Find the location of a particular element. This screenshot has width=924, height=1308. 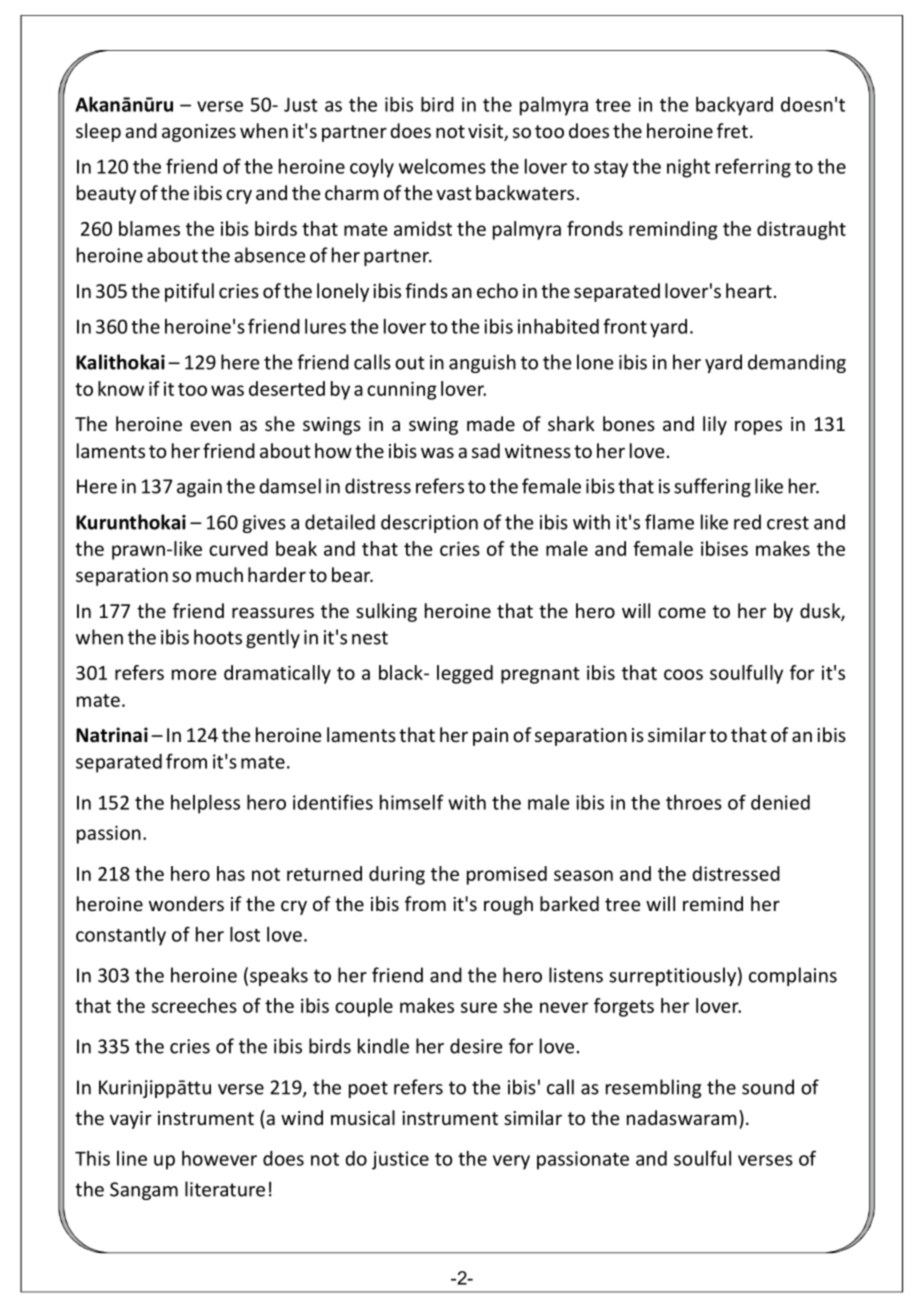

night is located at coordinates (688, 168).
